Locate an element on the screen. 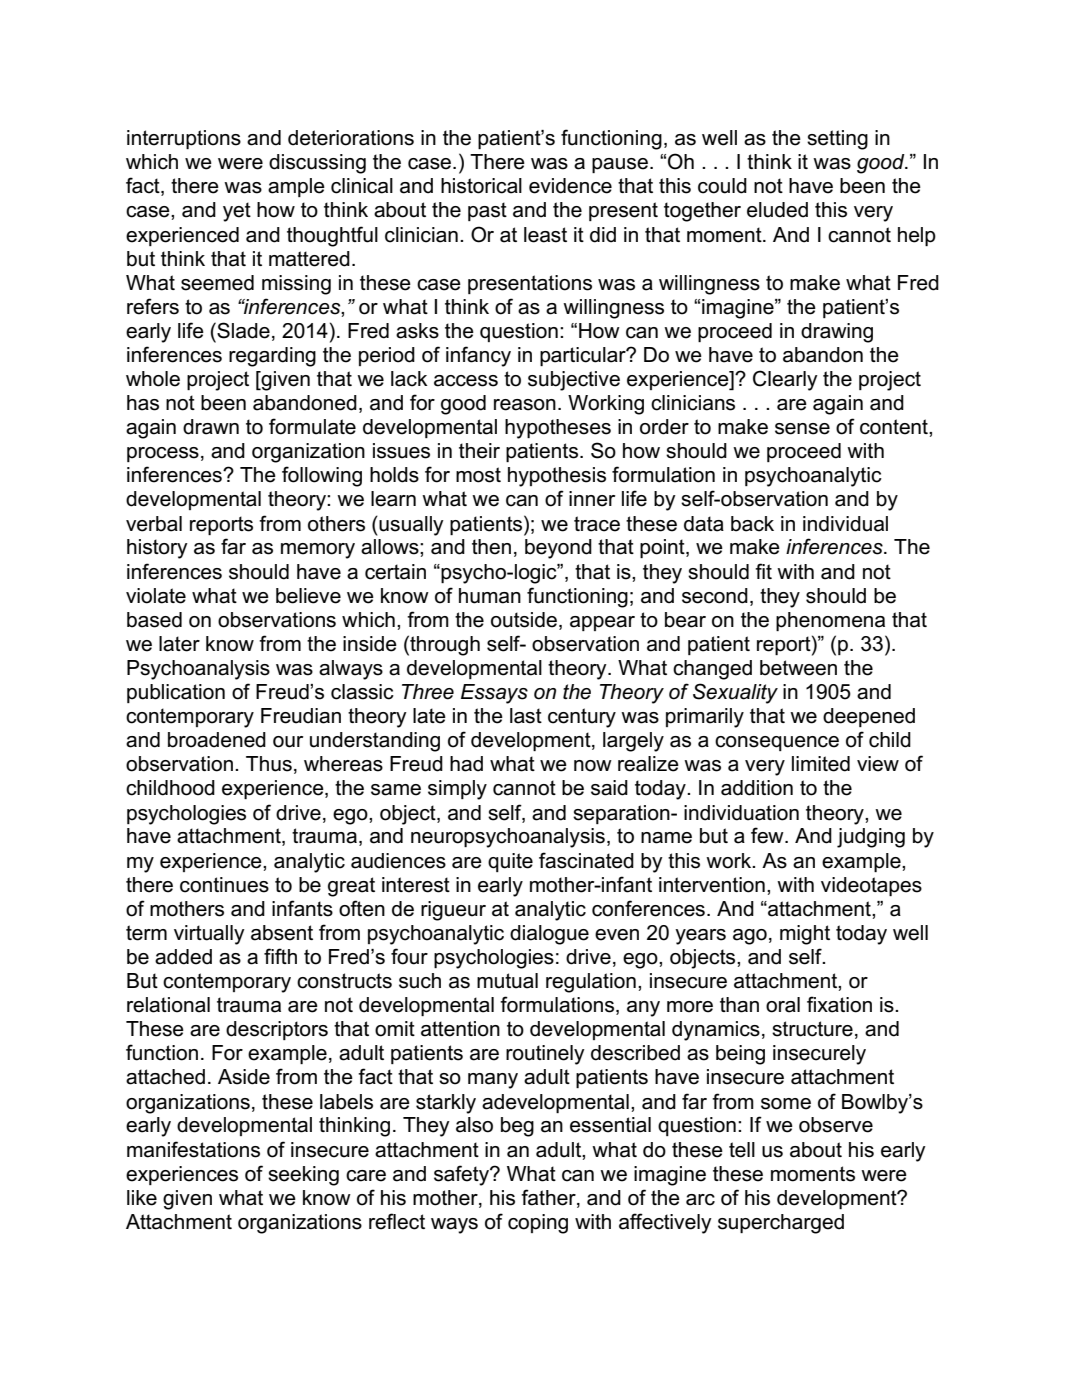 The image size is (1068, 1382). hypothesis is located at coordinates (557, 477).
